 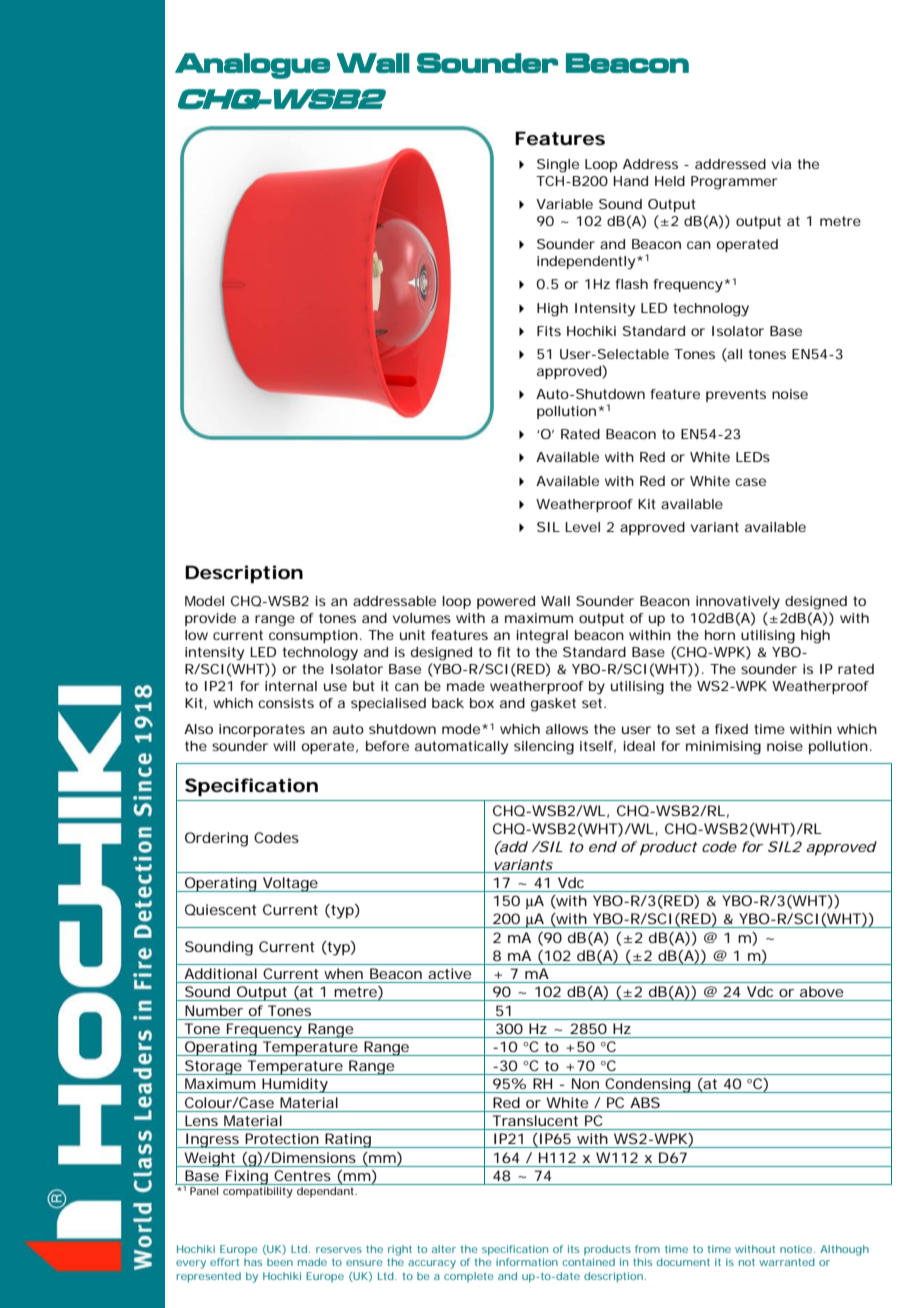 I want to click on minimising, so click(x=723, y=748).
